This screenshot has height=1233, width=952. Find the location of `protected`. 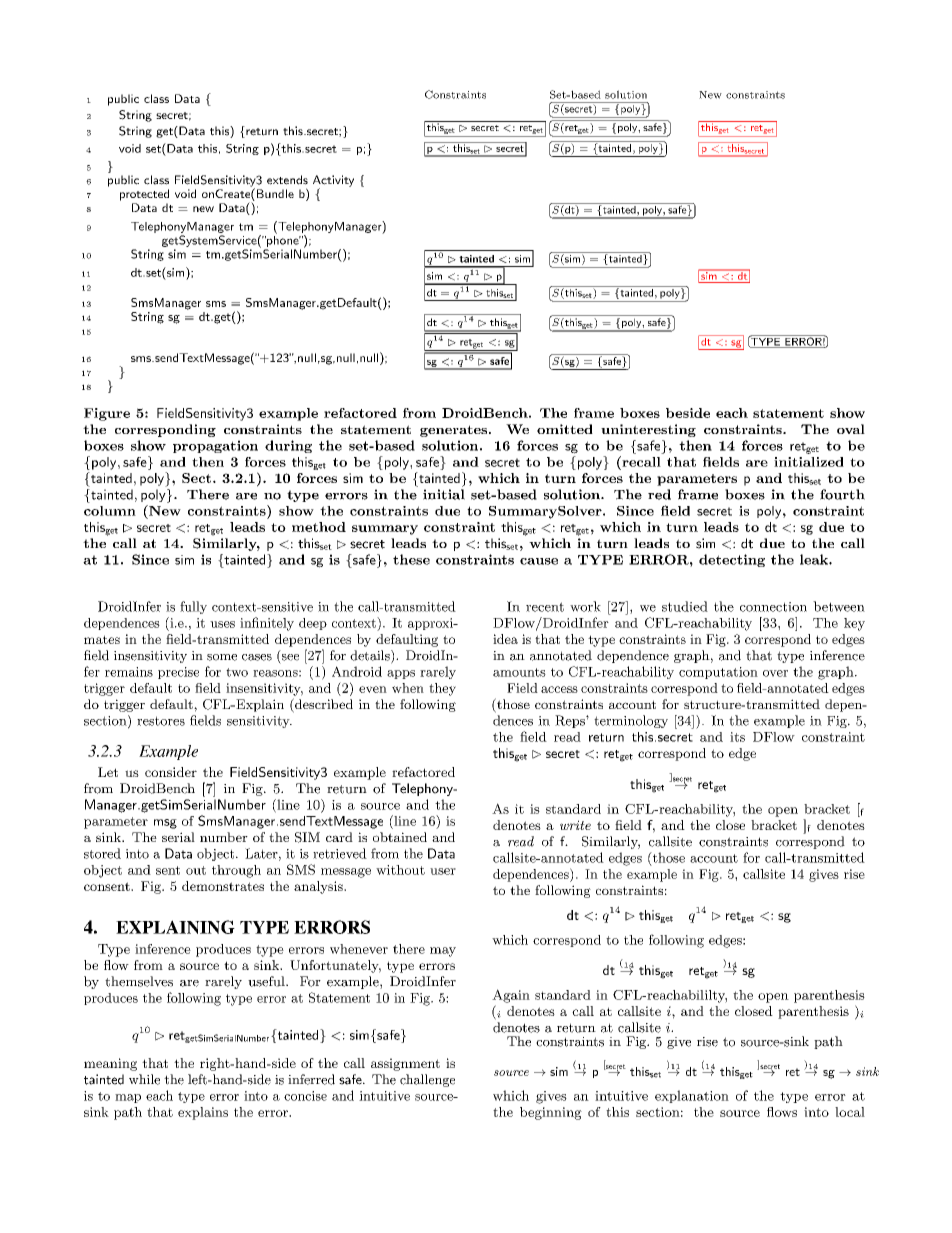

protected is located at coordinates (144, 195).
